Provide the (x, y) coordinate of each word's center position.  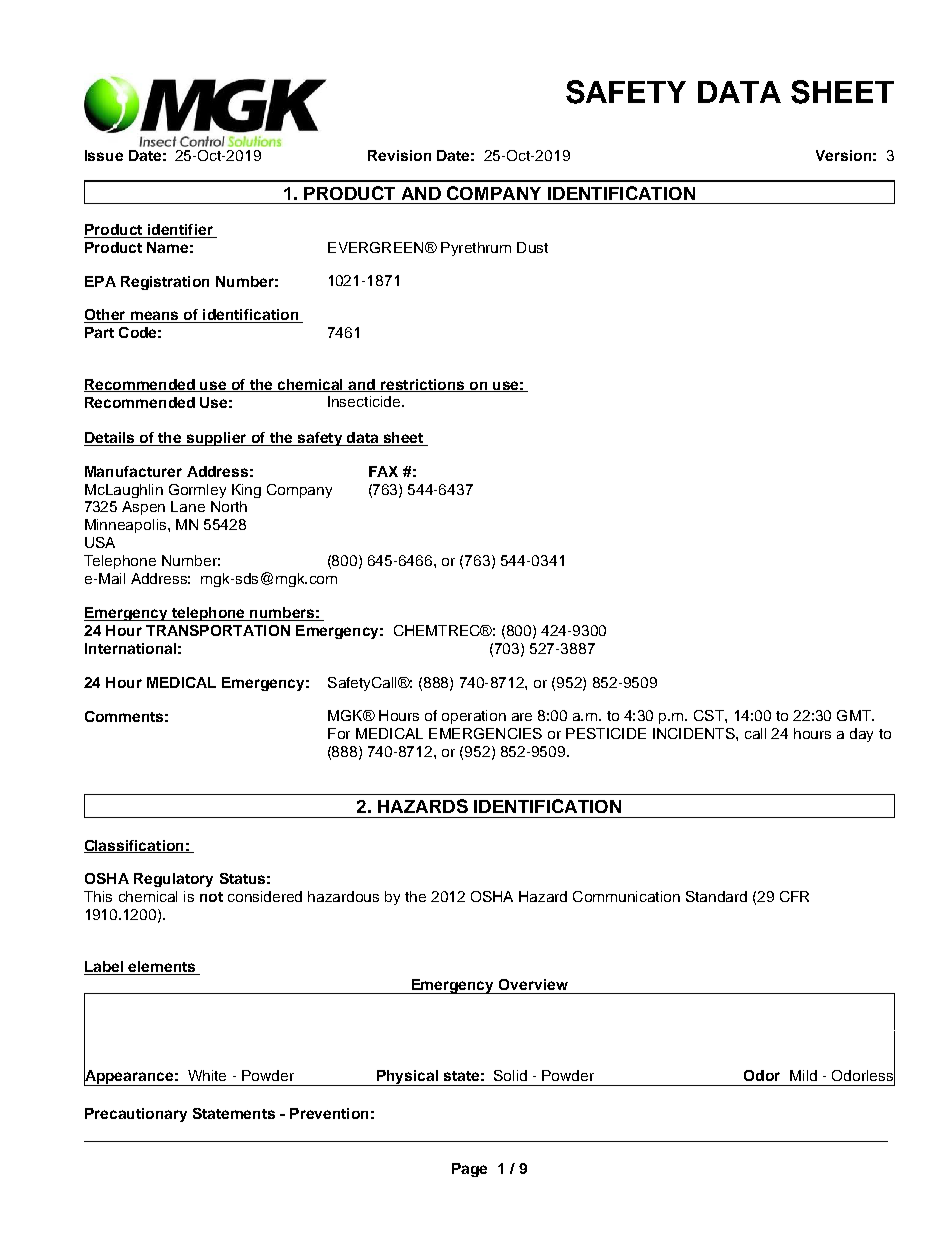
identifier (180, 231)
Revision (399, 155)
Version (843, 155)
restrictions (423, 385)
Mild (803, 1075)
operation (474, 717)
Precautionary (136, 1115)
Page (469, 1170)
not (211, 897)
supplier (216, 439)
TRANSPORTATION (218, 630)
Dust (532, 247)
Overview (533, 984)
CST (710, 715)
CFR (794, 896)
